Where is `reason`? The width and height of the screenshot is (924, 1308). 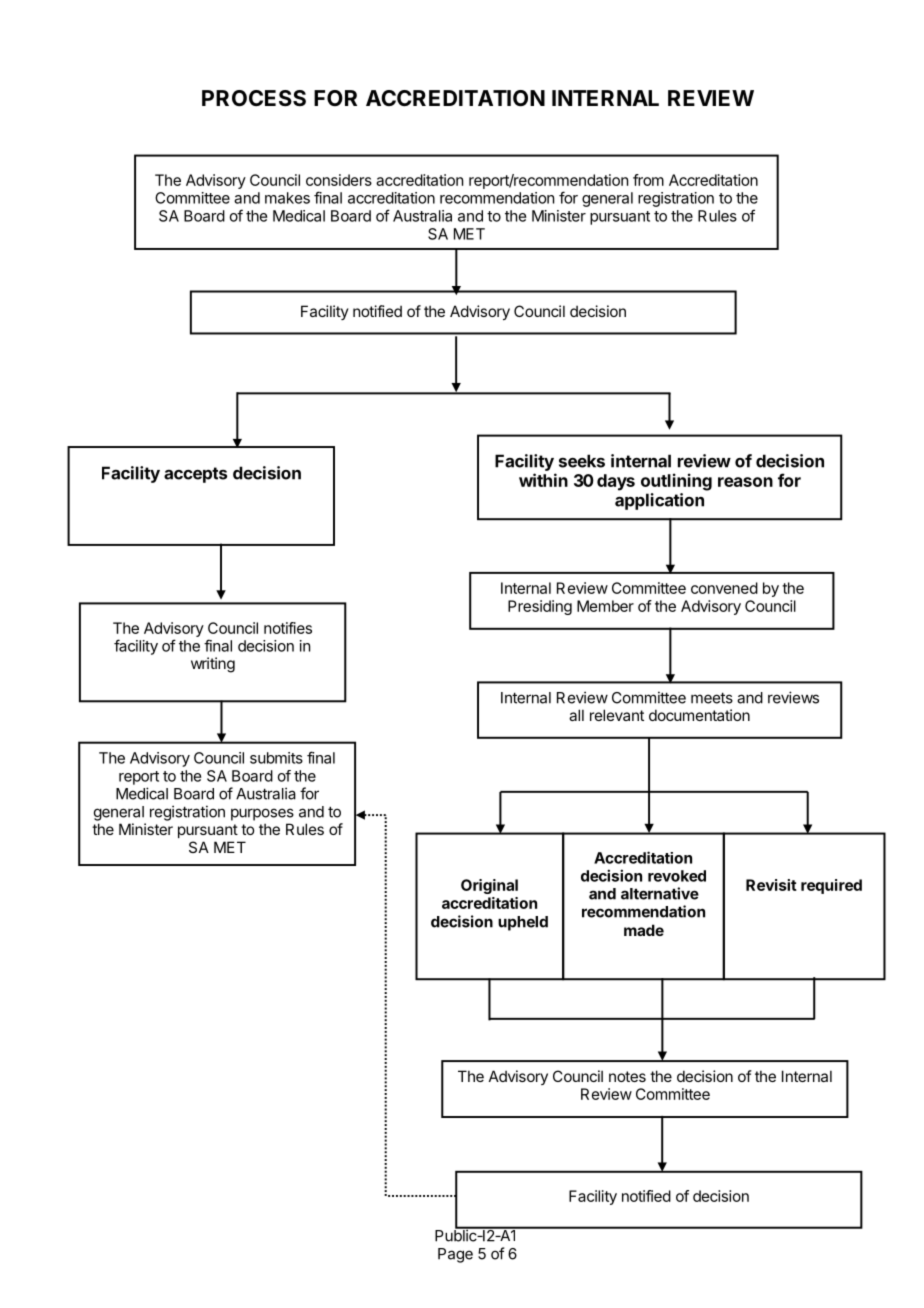
reason is located at coordinates (745, 482).
